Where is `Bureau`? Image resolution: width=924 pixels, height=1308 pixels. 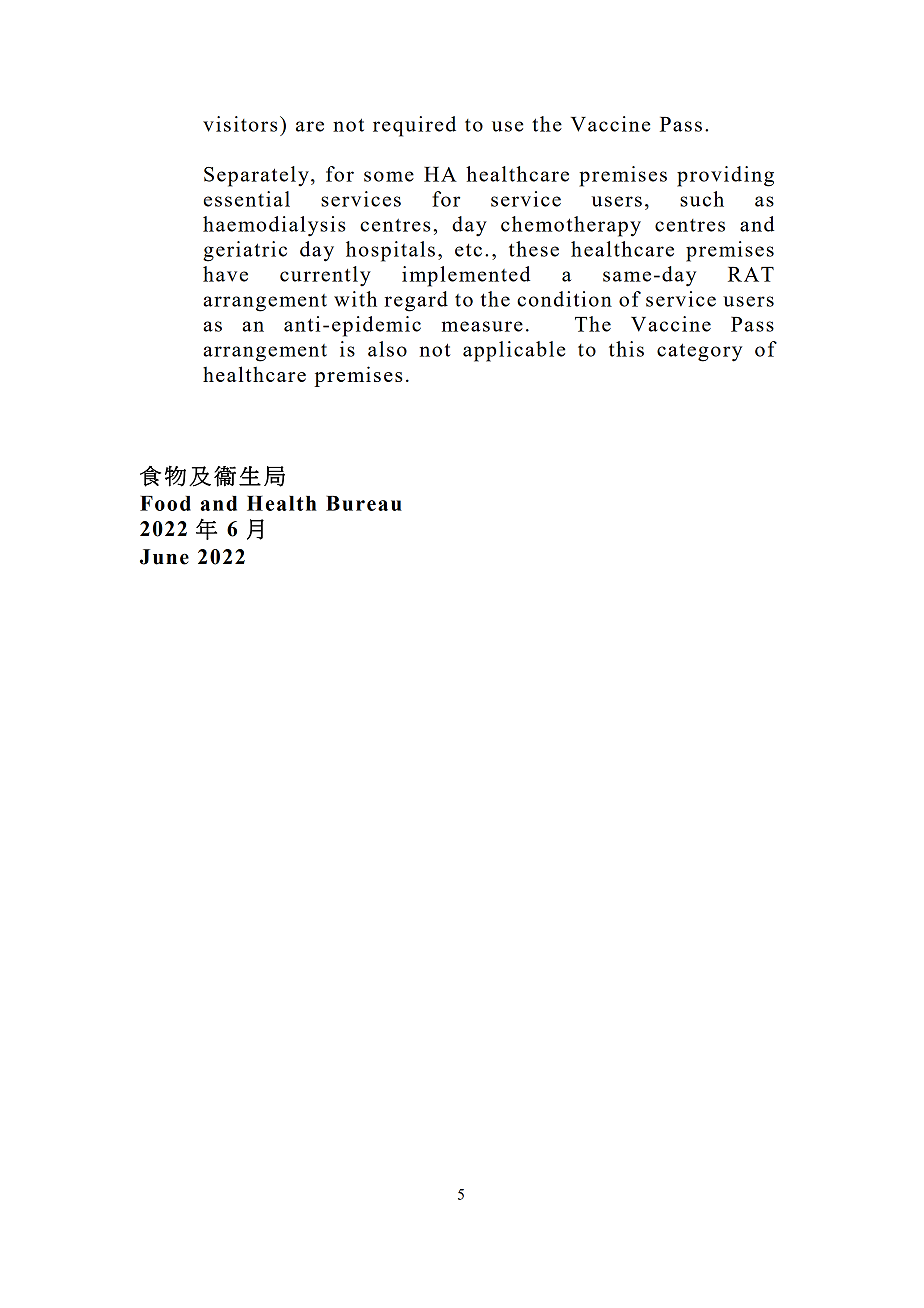
Bureau is located at coordinates (364, 503).
